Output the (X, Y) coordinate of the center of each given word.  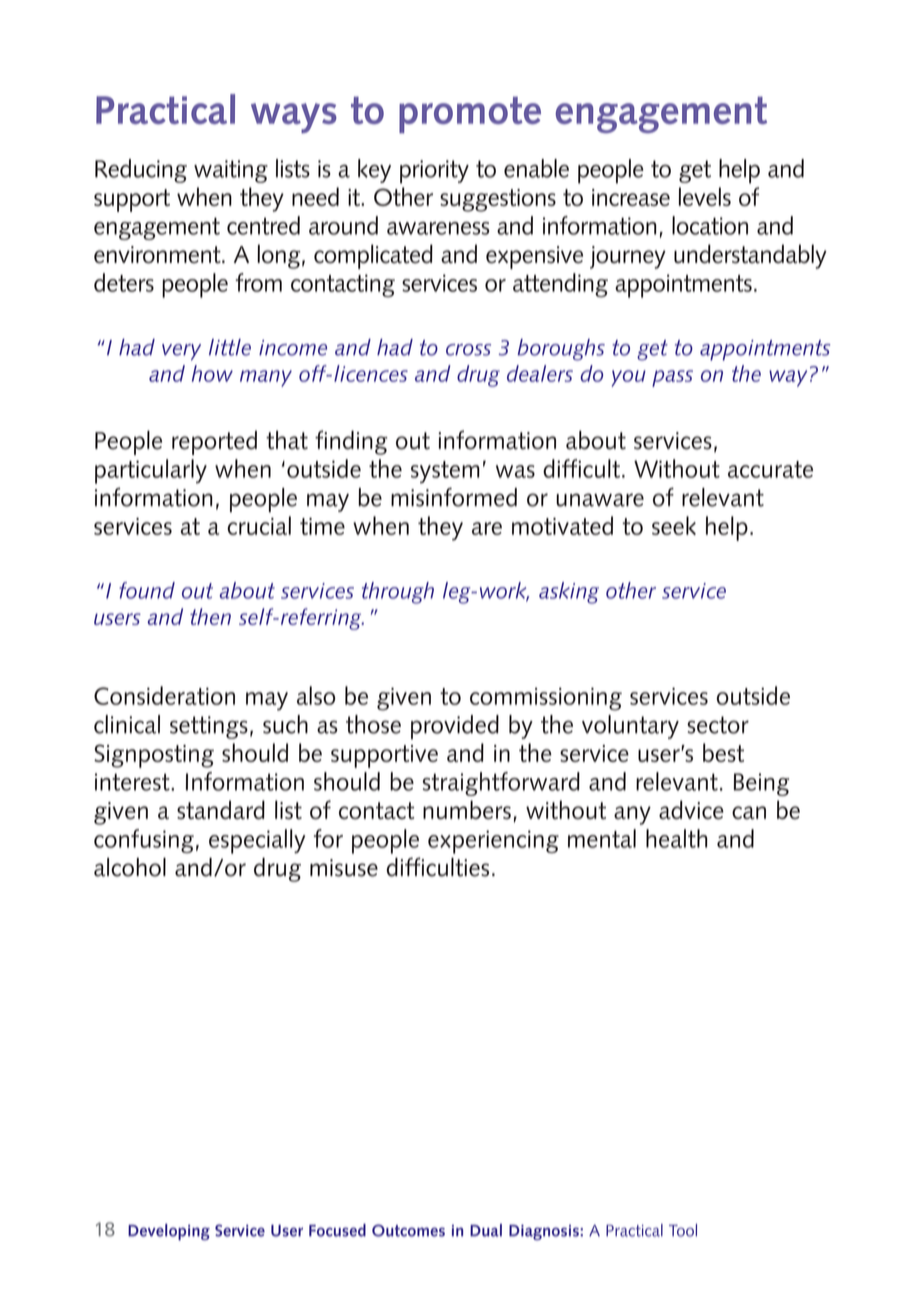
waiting (231, 171)
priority (434, 172)
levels (705, 196)
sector (718, 725)
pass (672, 378)
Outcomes (408, 1230)
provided (455, 727)
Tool (683, 1230)
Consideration (164, 695)
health (677, 838)
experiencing (493, 842)
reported (214, 443)
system (445, 472)
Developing (169, 1232)
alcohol (130, 867)
